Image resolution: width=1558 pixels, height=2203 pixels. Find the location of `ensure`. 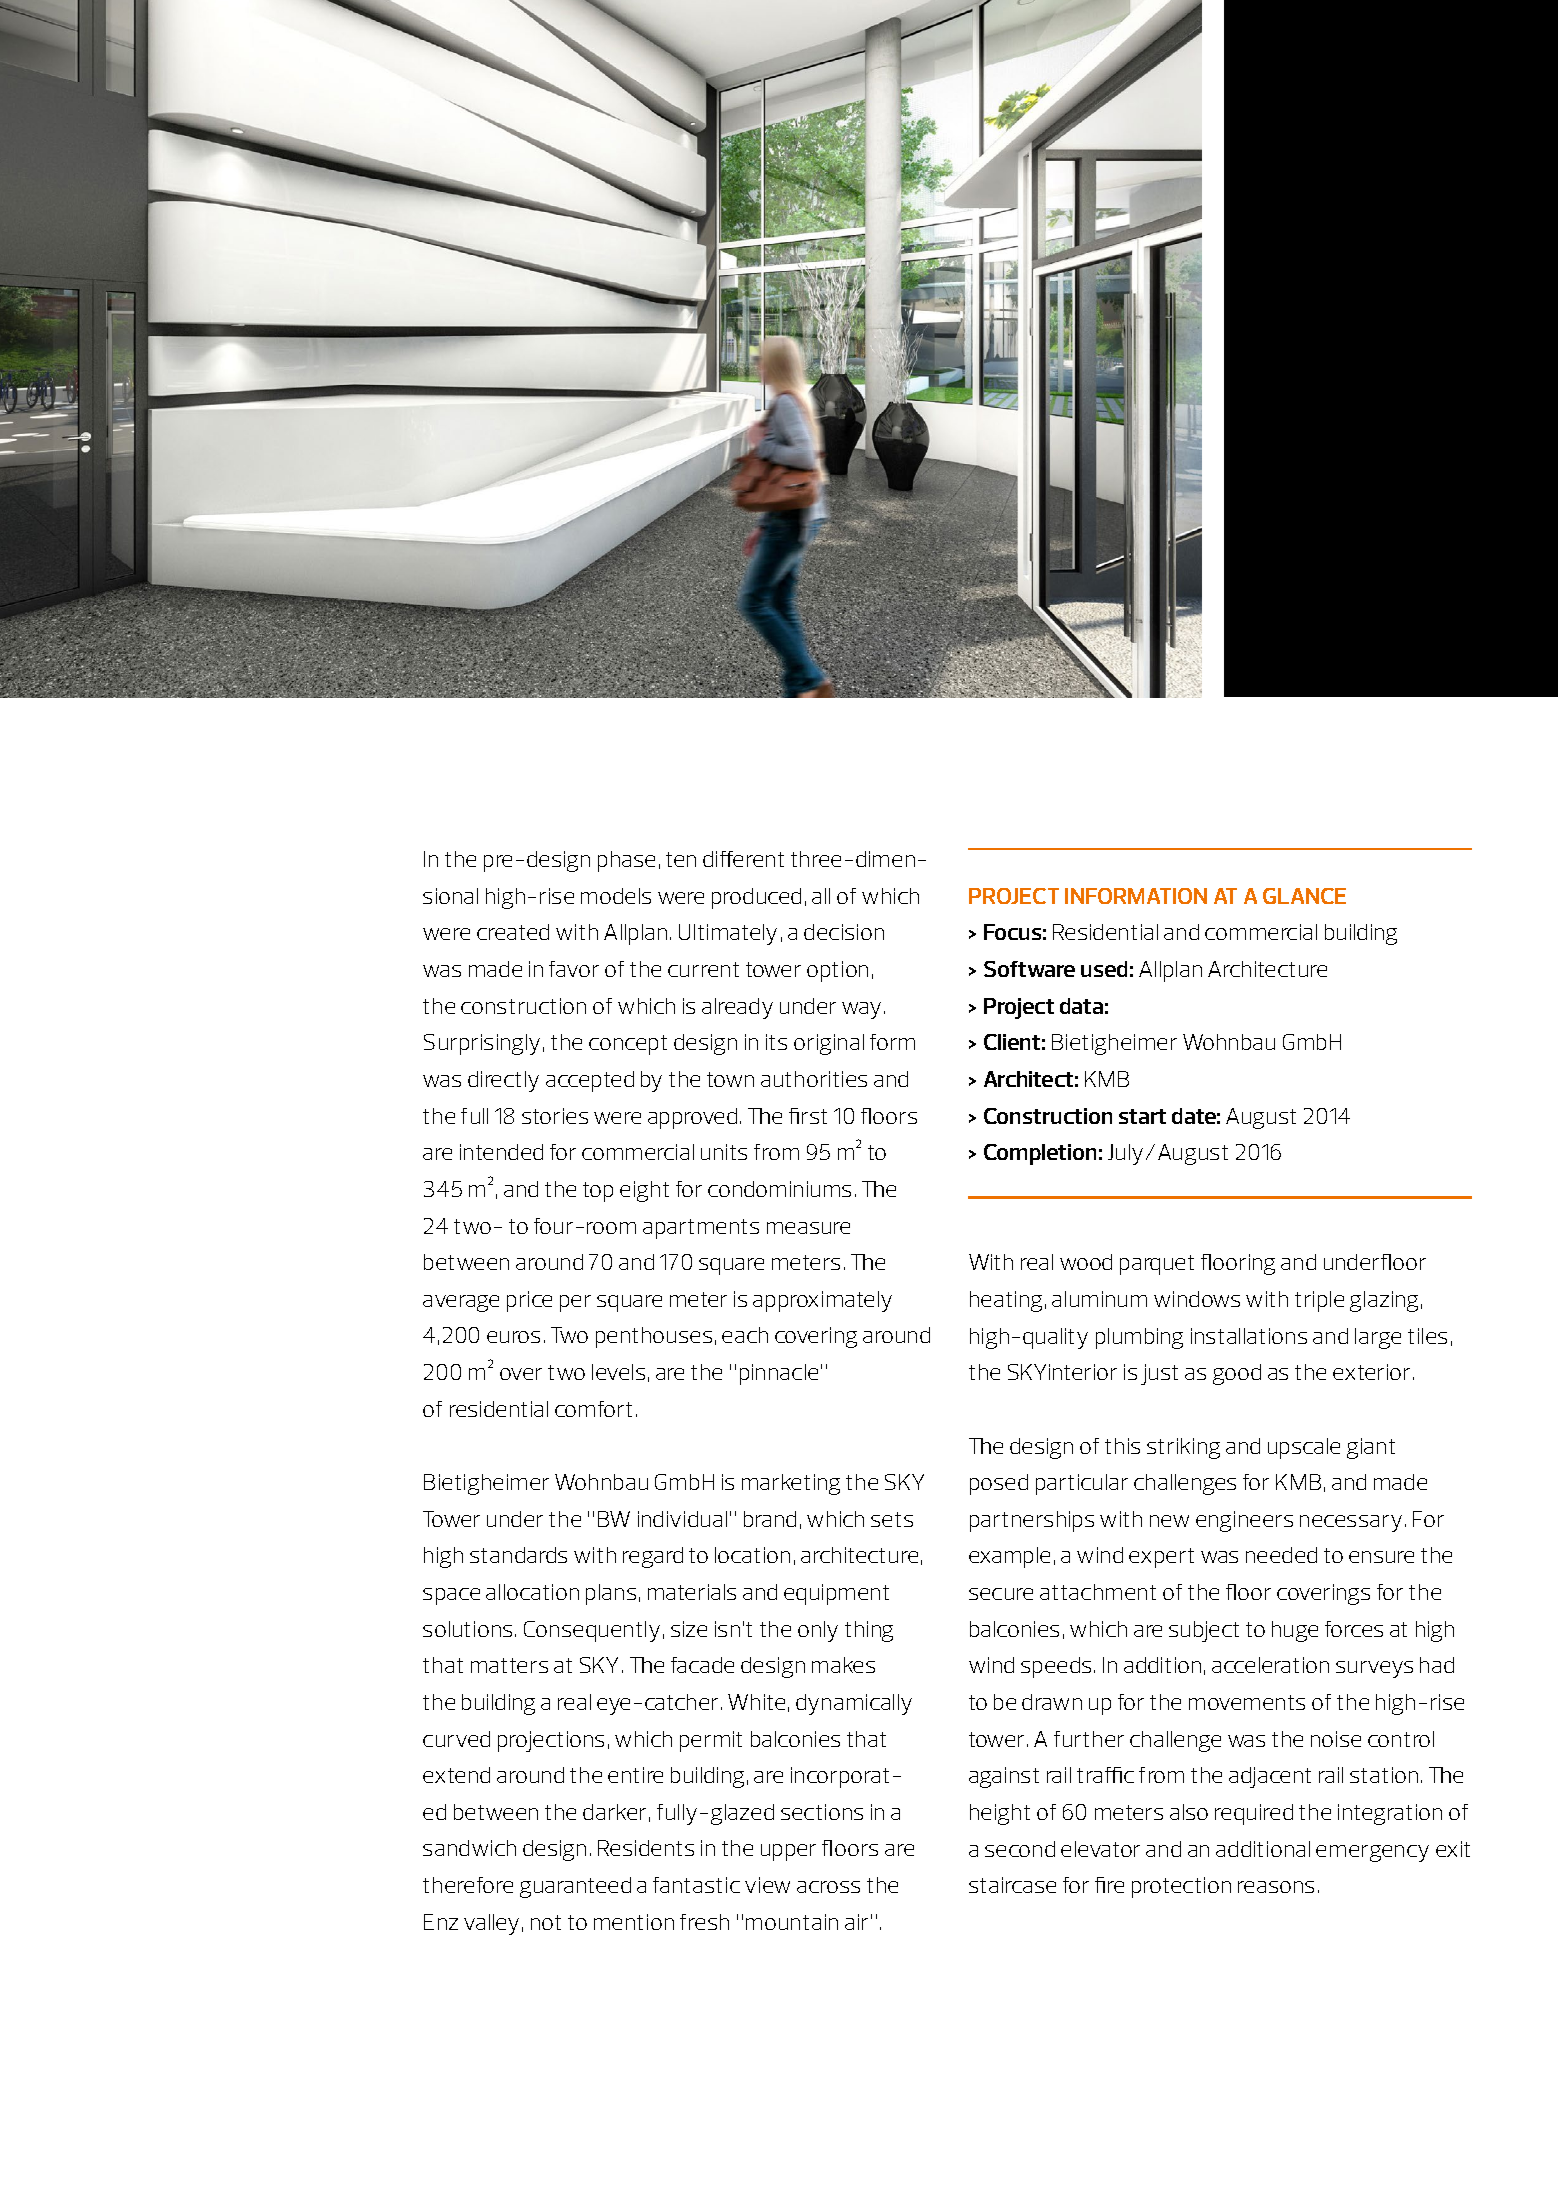

ensure is located at coordinates (1381, 1557).
